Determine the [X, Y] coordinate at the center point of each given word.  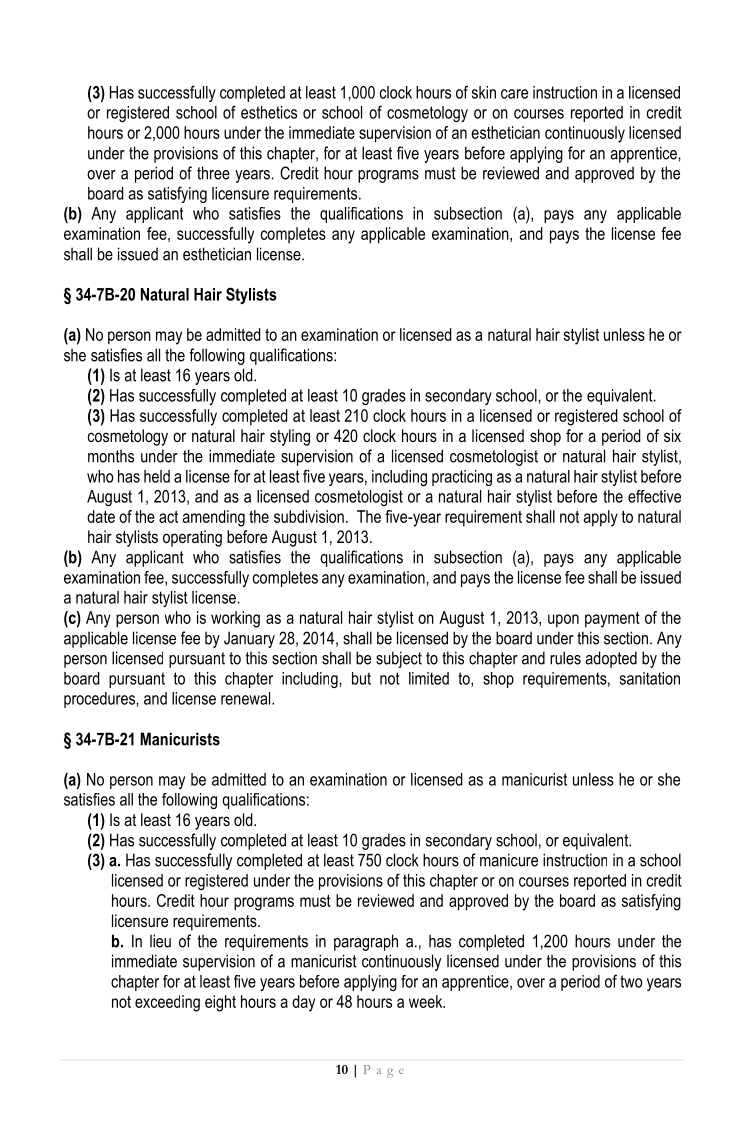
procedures [100, 700]
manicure [509, 860]
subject [399, 659]
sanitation [650, 678]
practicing [462, 478]
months [111, 456]
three [213, 173]
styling [290, 437]
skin [484, 92]
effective [654, 496]
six [672, 435]
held [157, 476]
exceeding [167, 1003]
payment [612, 620]
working [235, 619]
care [514, 94]
